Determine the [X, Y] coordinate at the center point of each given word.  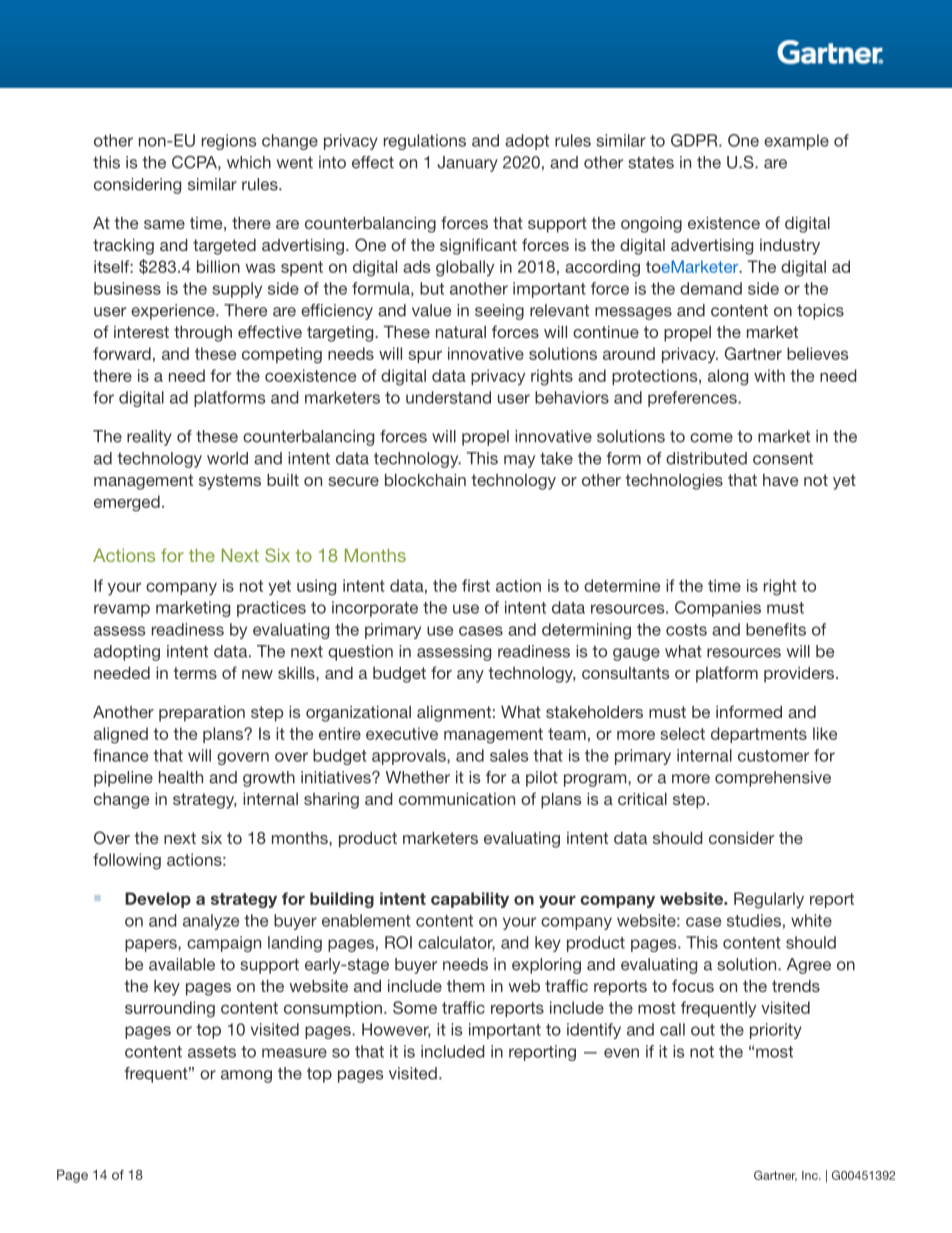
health [181, 777]
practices [271, 609]
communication [457, 799]
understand [448, 397]
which [249, 162]
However [396, 1030]
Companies [718, 609]
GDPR [695, 140]
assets [212, 1052]
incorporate [375, 609]
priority [776, 1031]
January [467, 164]
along [728, 377]
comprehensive [773, 779]
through [203, 334]
